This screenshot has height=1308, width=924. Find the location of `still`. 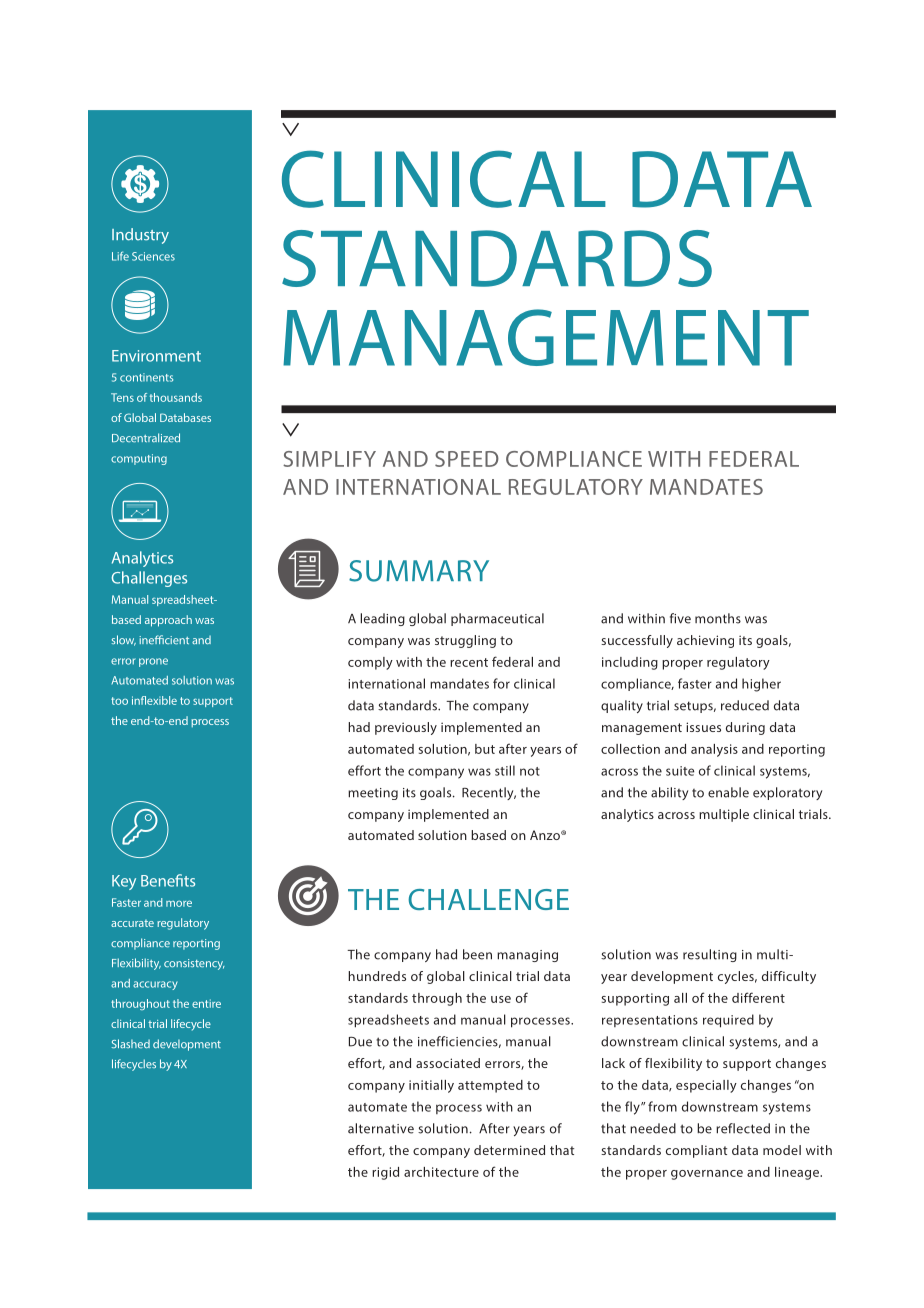

still is located at coordinates (505, 770).
